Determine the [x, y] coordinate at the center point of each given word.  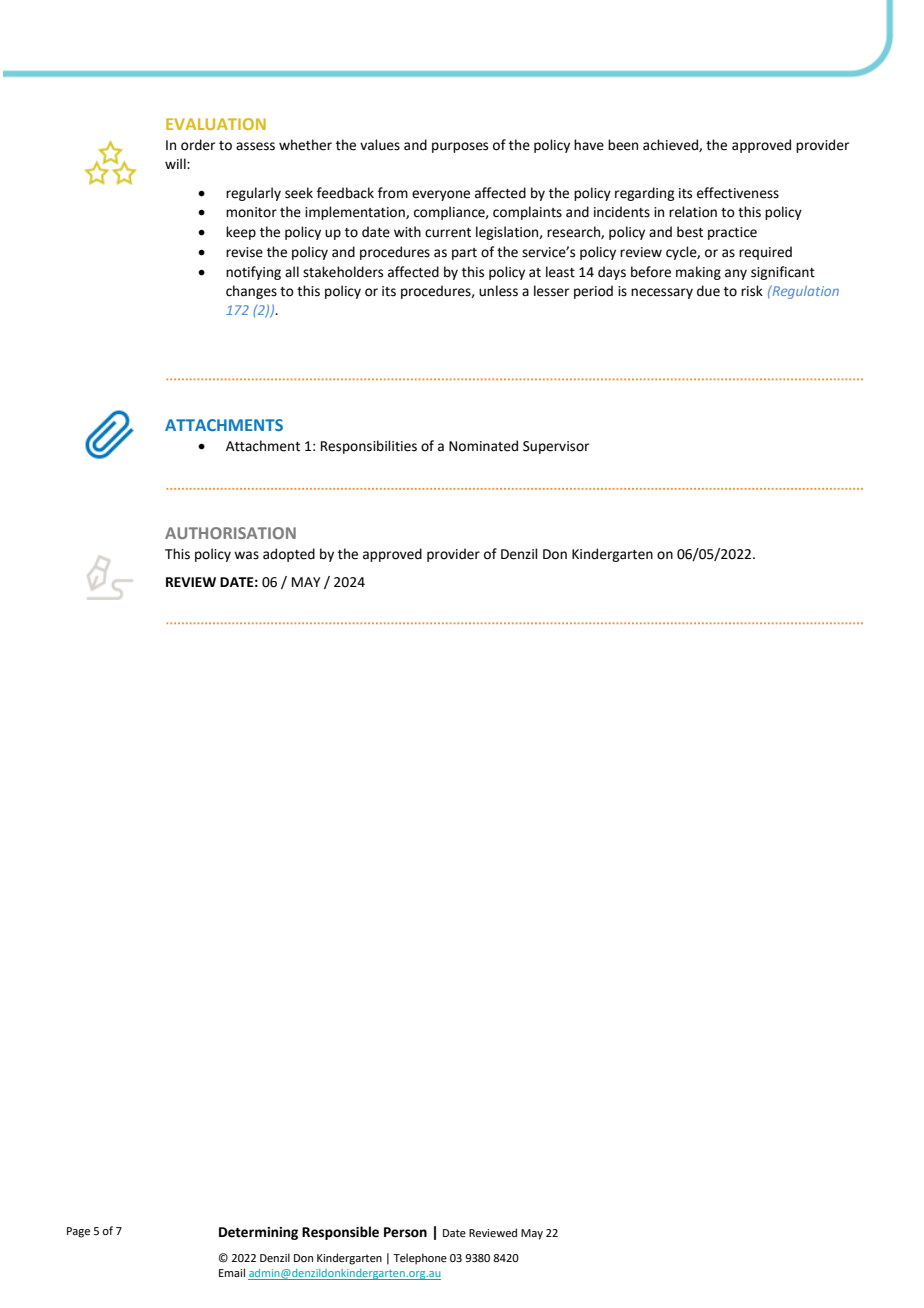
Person [405, 1232]
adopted [289, 555]
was [246, 555]
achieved [671, 145]
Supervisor [556, 447]
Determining [258, 1233]
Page [78, 1232]
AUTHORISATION [230, 533]
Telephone [420, 1259]
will [176, 163]
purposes [460, 147]
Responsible [340, 1233]
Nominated [483, 446]
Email [232, 1272]
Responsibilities [369, 447]
